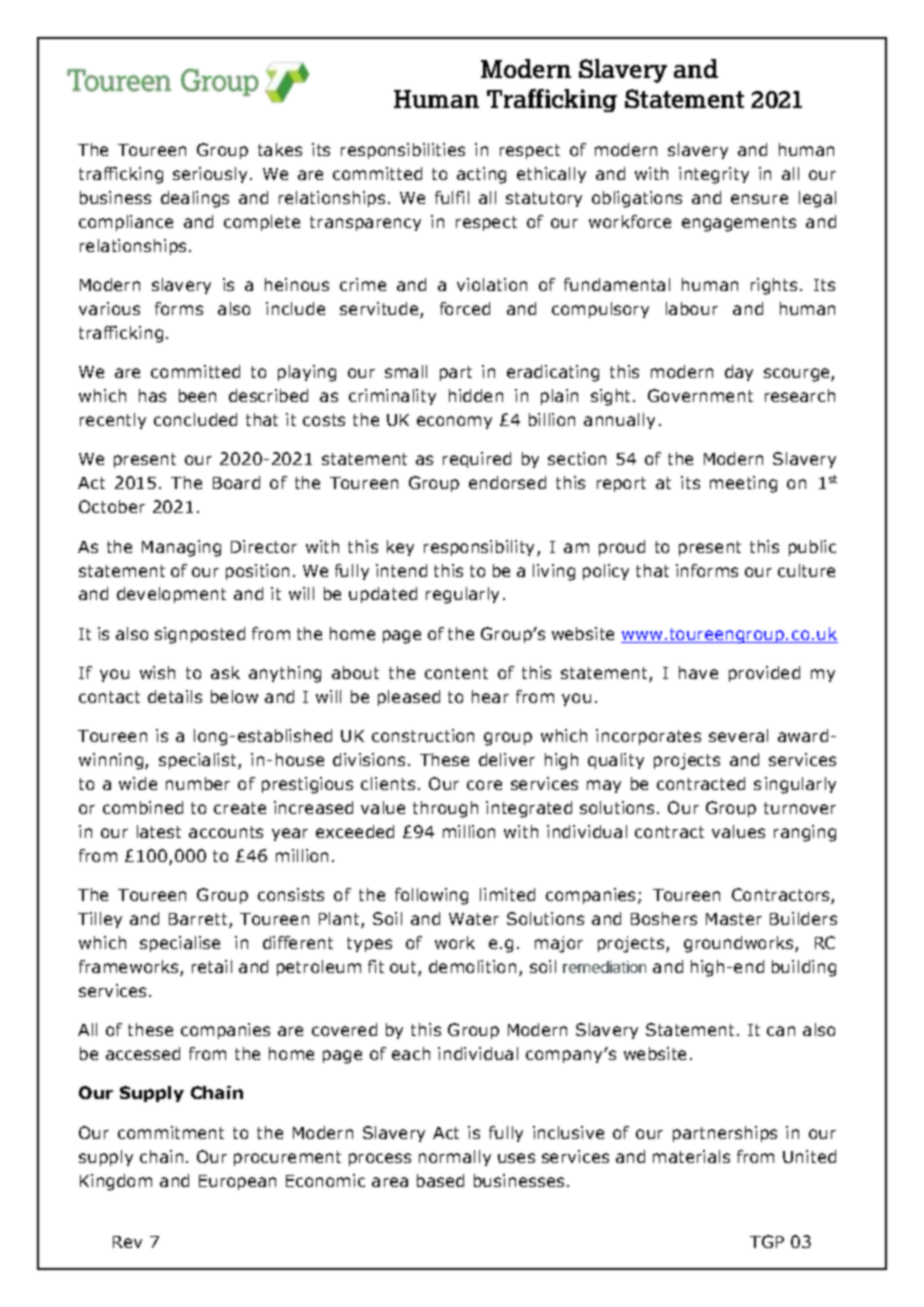  I want to click on content, so click(456, 673).
